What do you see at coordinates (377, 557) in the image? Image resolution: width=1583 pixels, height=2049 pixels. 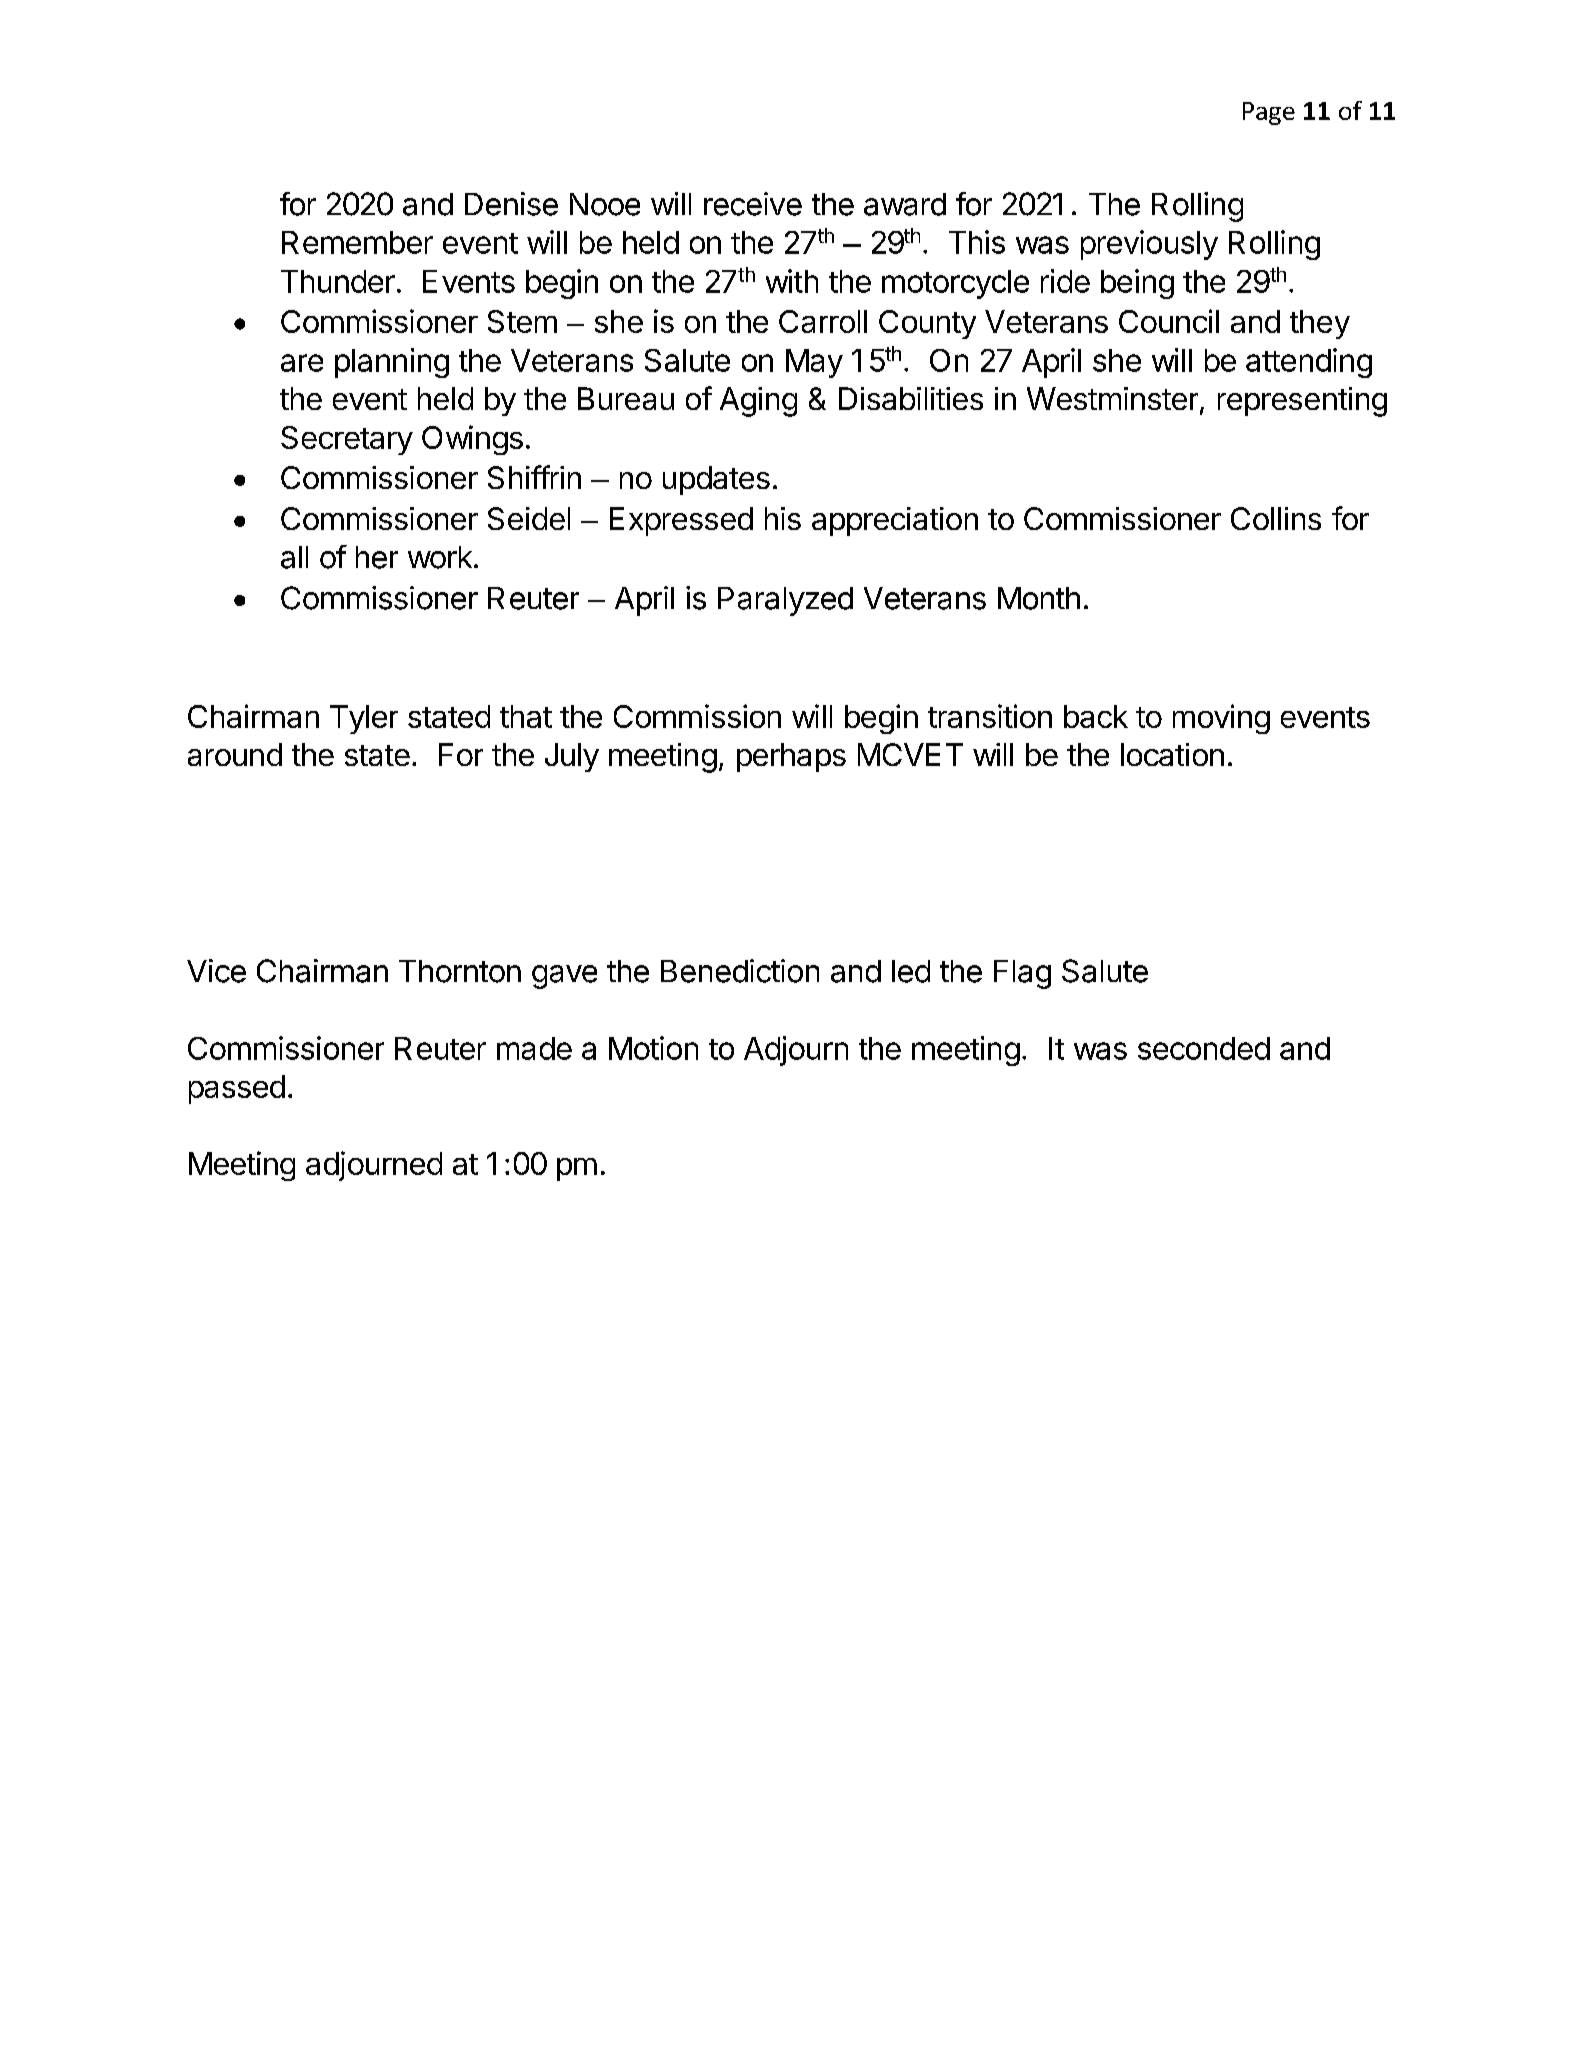 I see `her` at bounding box center [377, 557].
